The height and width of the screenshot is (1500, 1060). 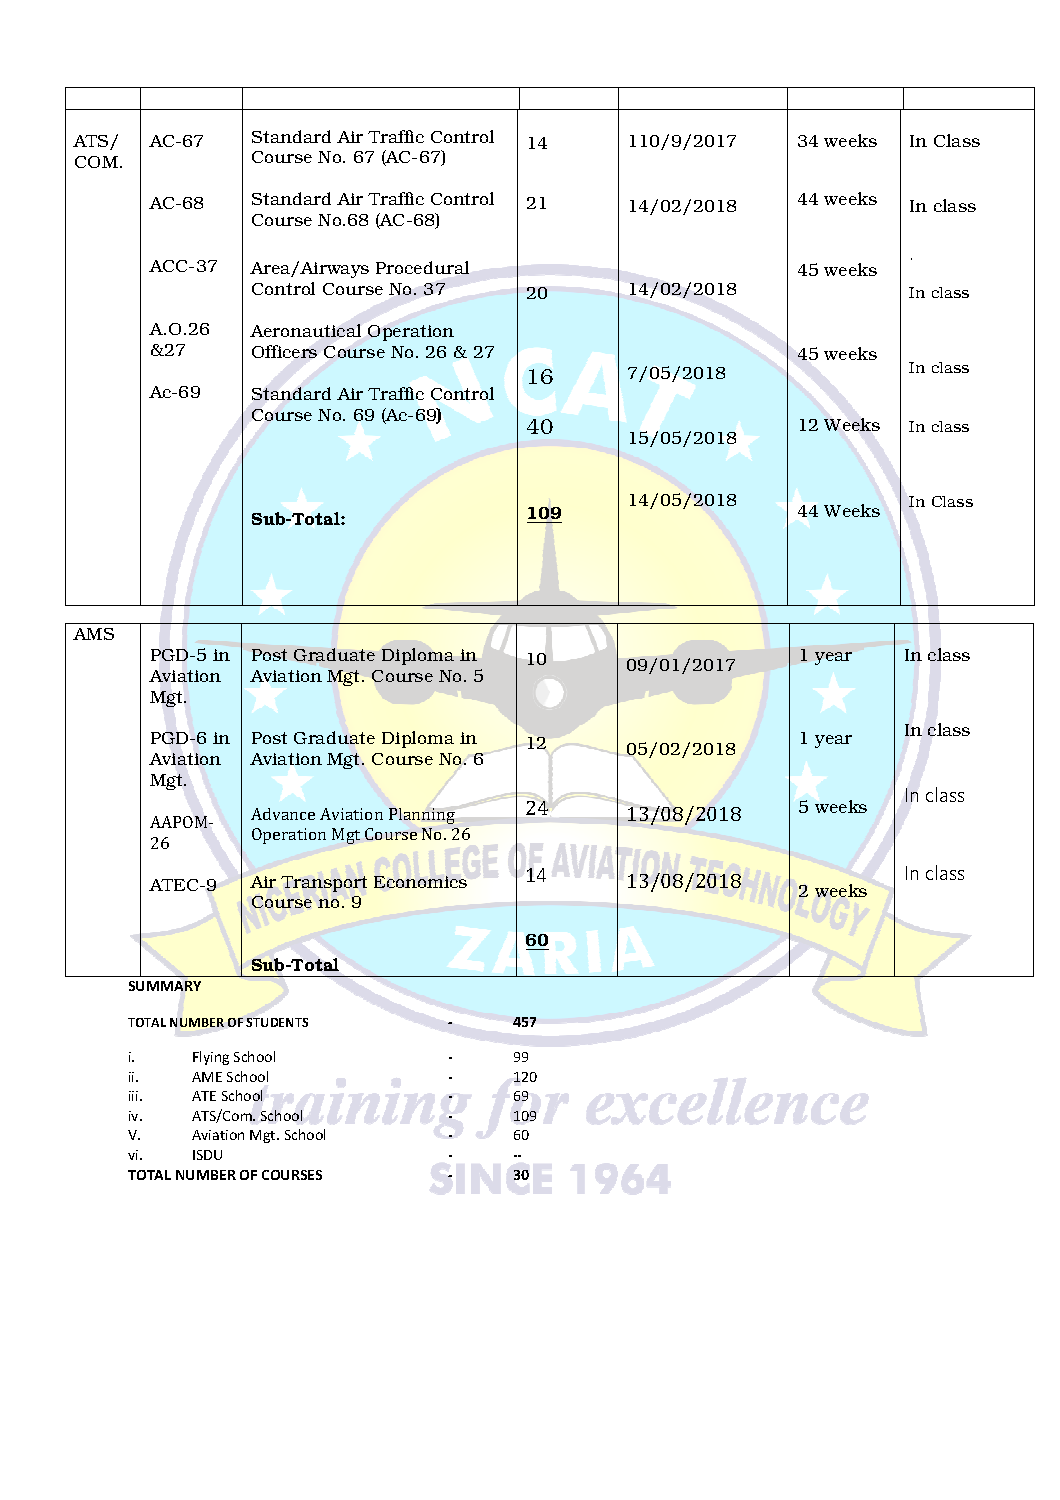 What do you see at coordinates (135, 1096) in the screenshot?
I see `iii` at bounding box center [135, 1096].
